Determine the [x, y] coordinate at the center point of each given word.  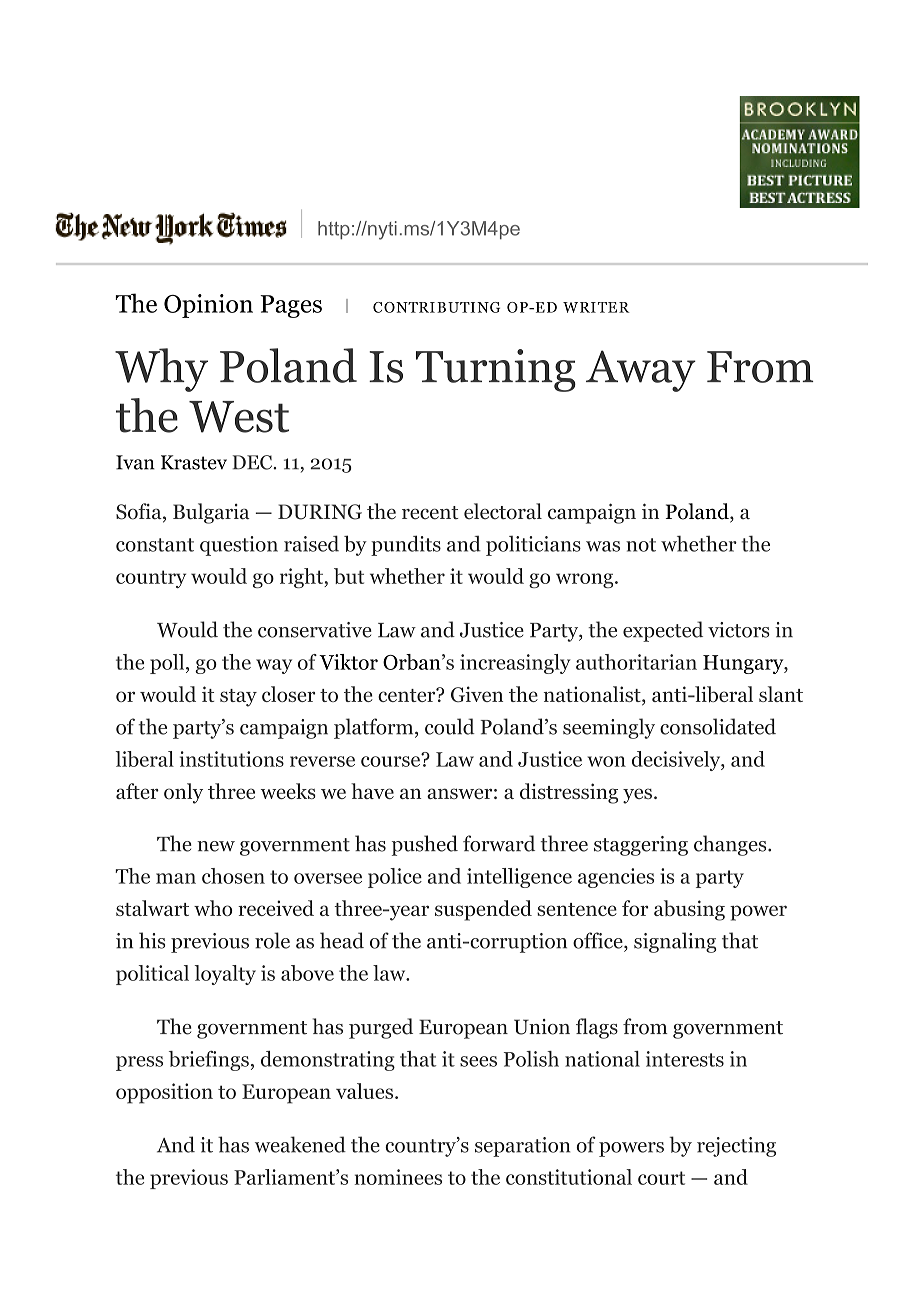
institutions [232, 759]
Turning [496, 370]
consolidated [718, 726]
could [450, 726]
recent [430, 513]
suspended [483, 910]
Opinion [208, 306]
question [239, 546]
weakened [300, 1144]
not [641, 545]
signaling [675, 942]
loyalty [225, 975]
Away [641, 371]
